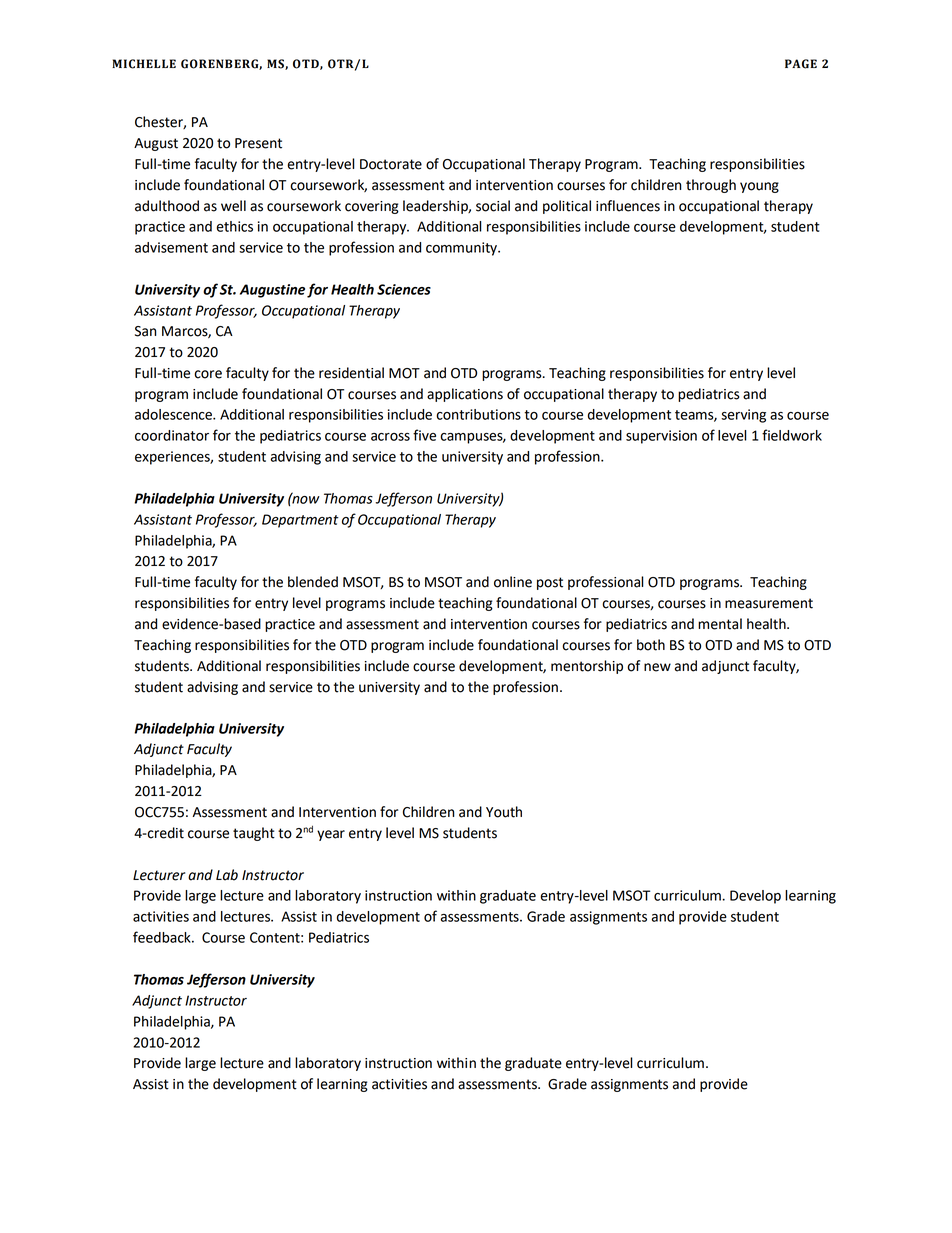 This page has height=1233, width=952. What do you see at coordinates (743, 416) in the page?
I see `serving` at bounding box center [743, 416].
